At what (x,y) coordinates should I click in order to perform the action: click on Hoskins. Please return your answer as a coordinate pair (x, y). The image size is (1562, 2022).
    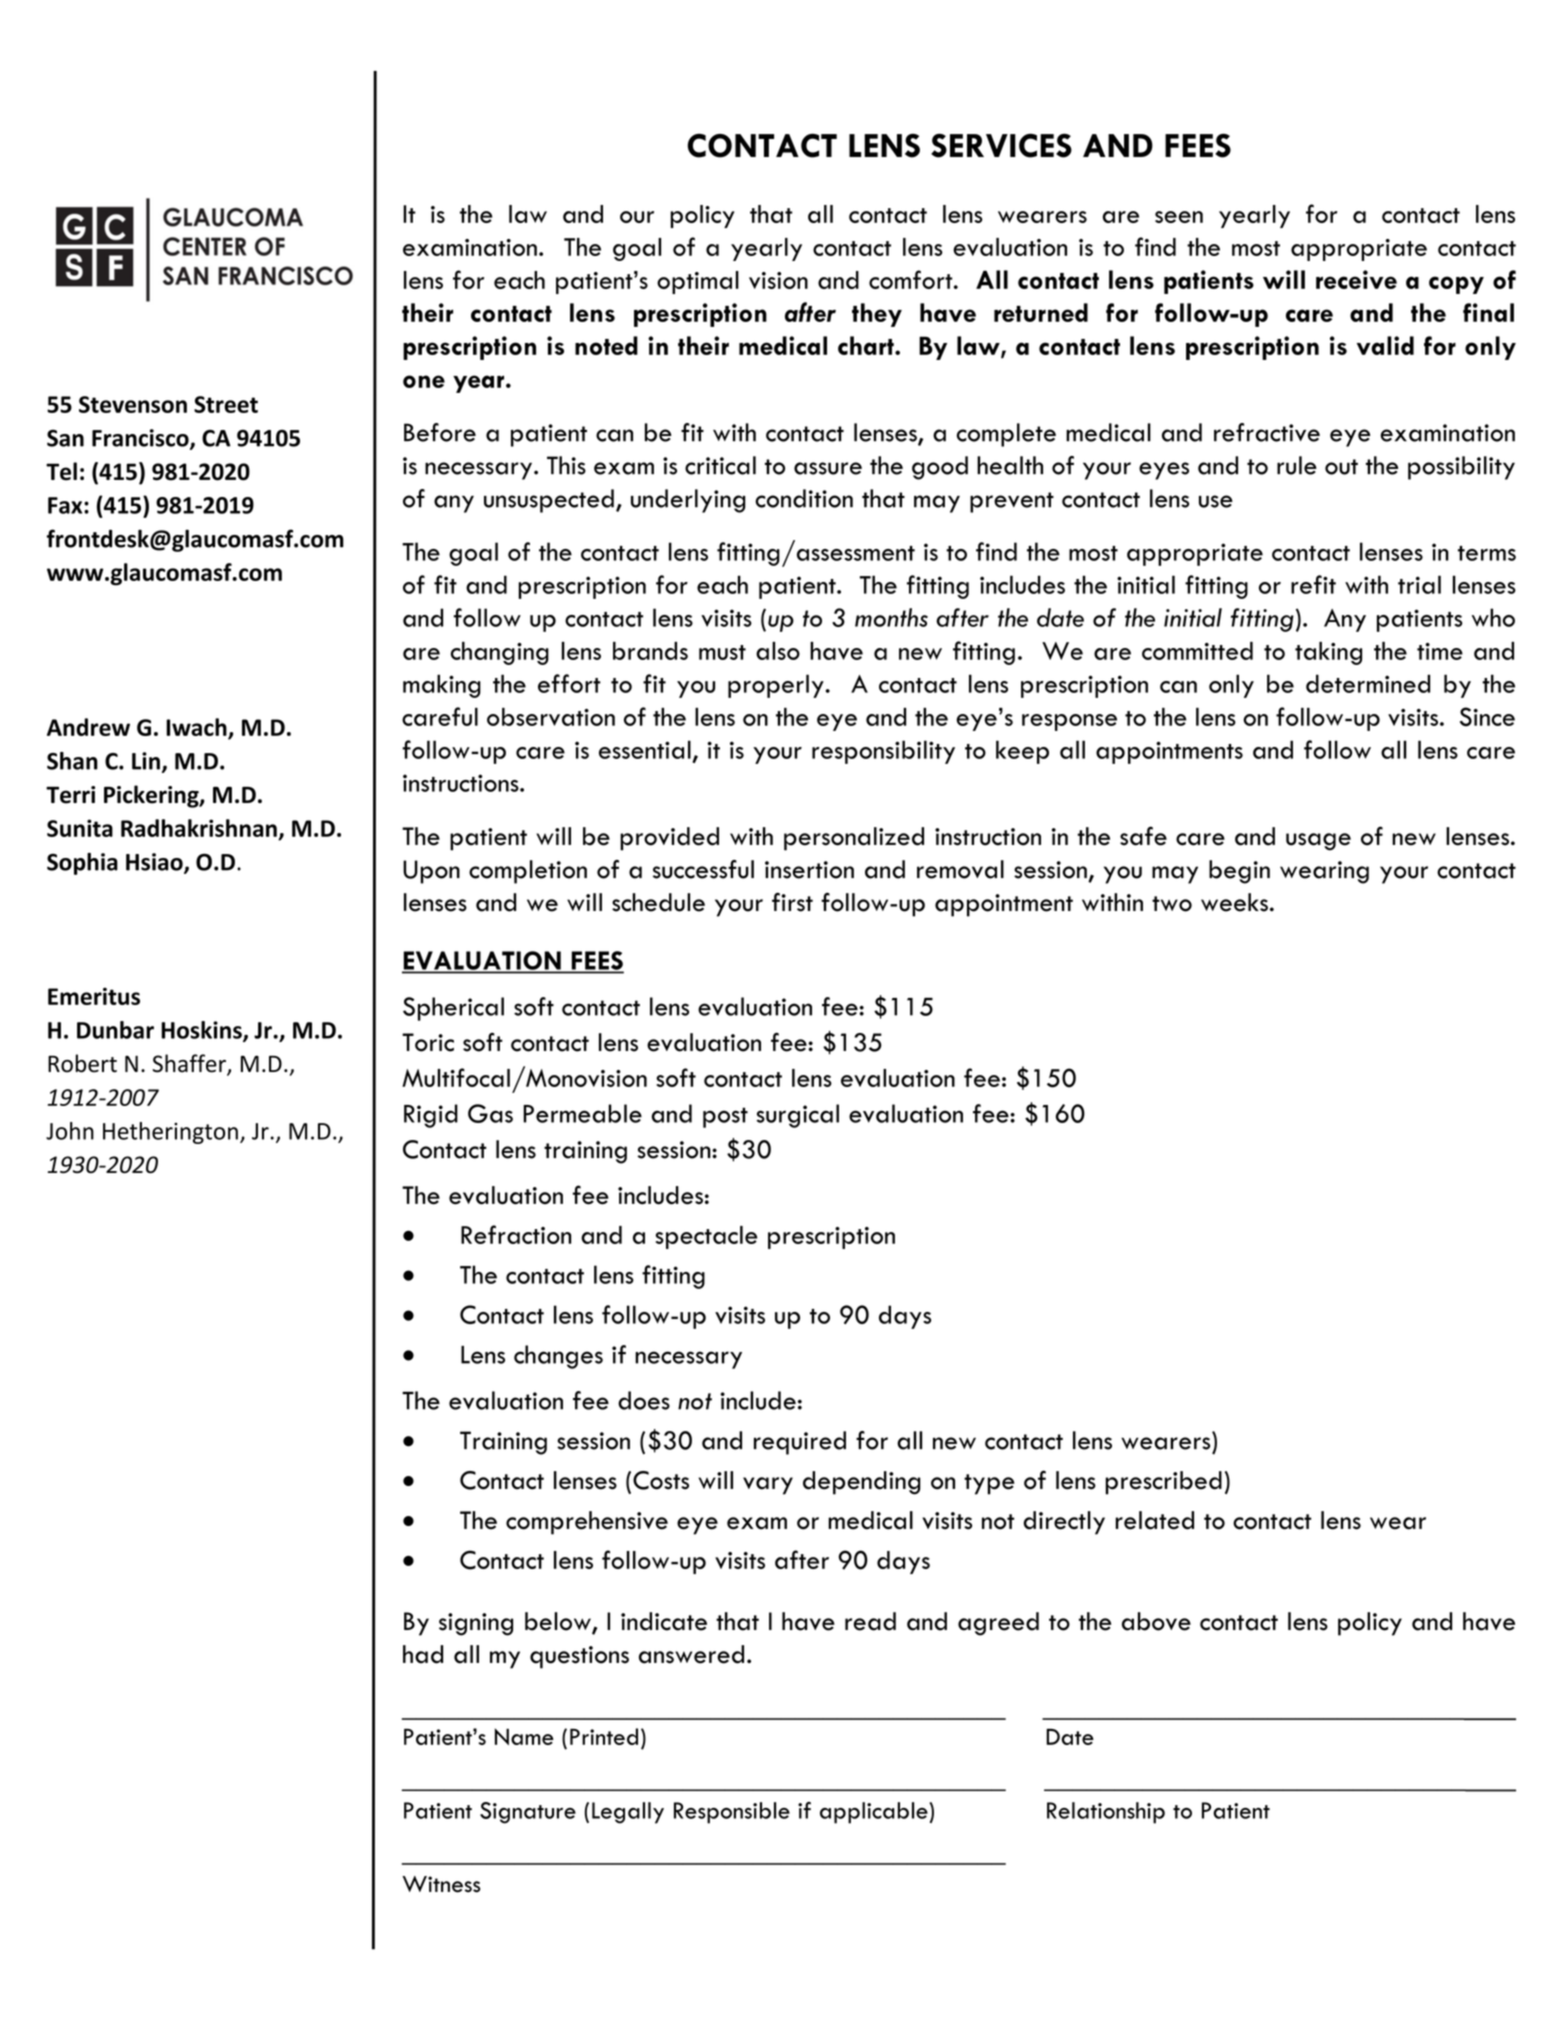
    Looking at the image, I should click on (202, 1031).
